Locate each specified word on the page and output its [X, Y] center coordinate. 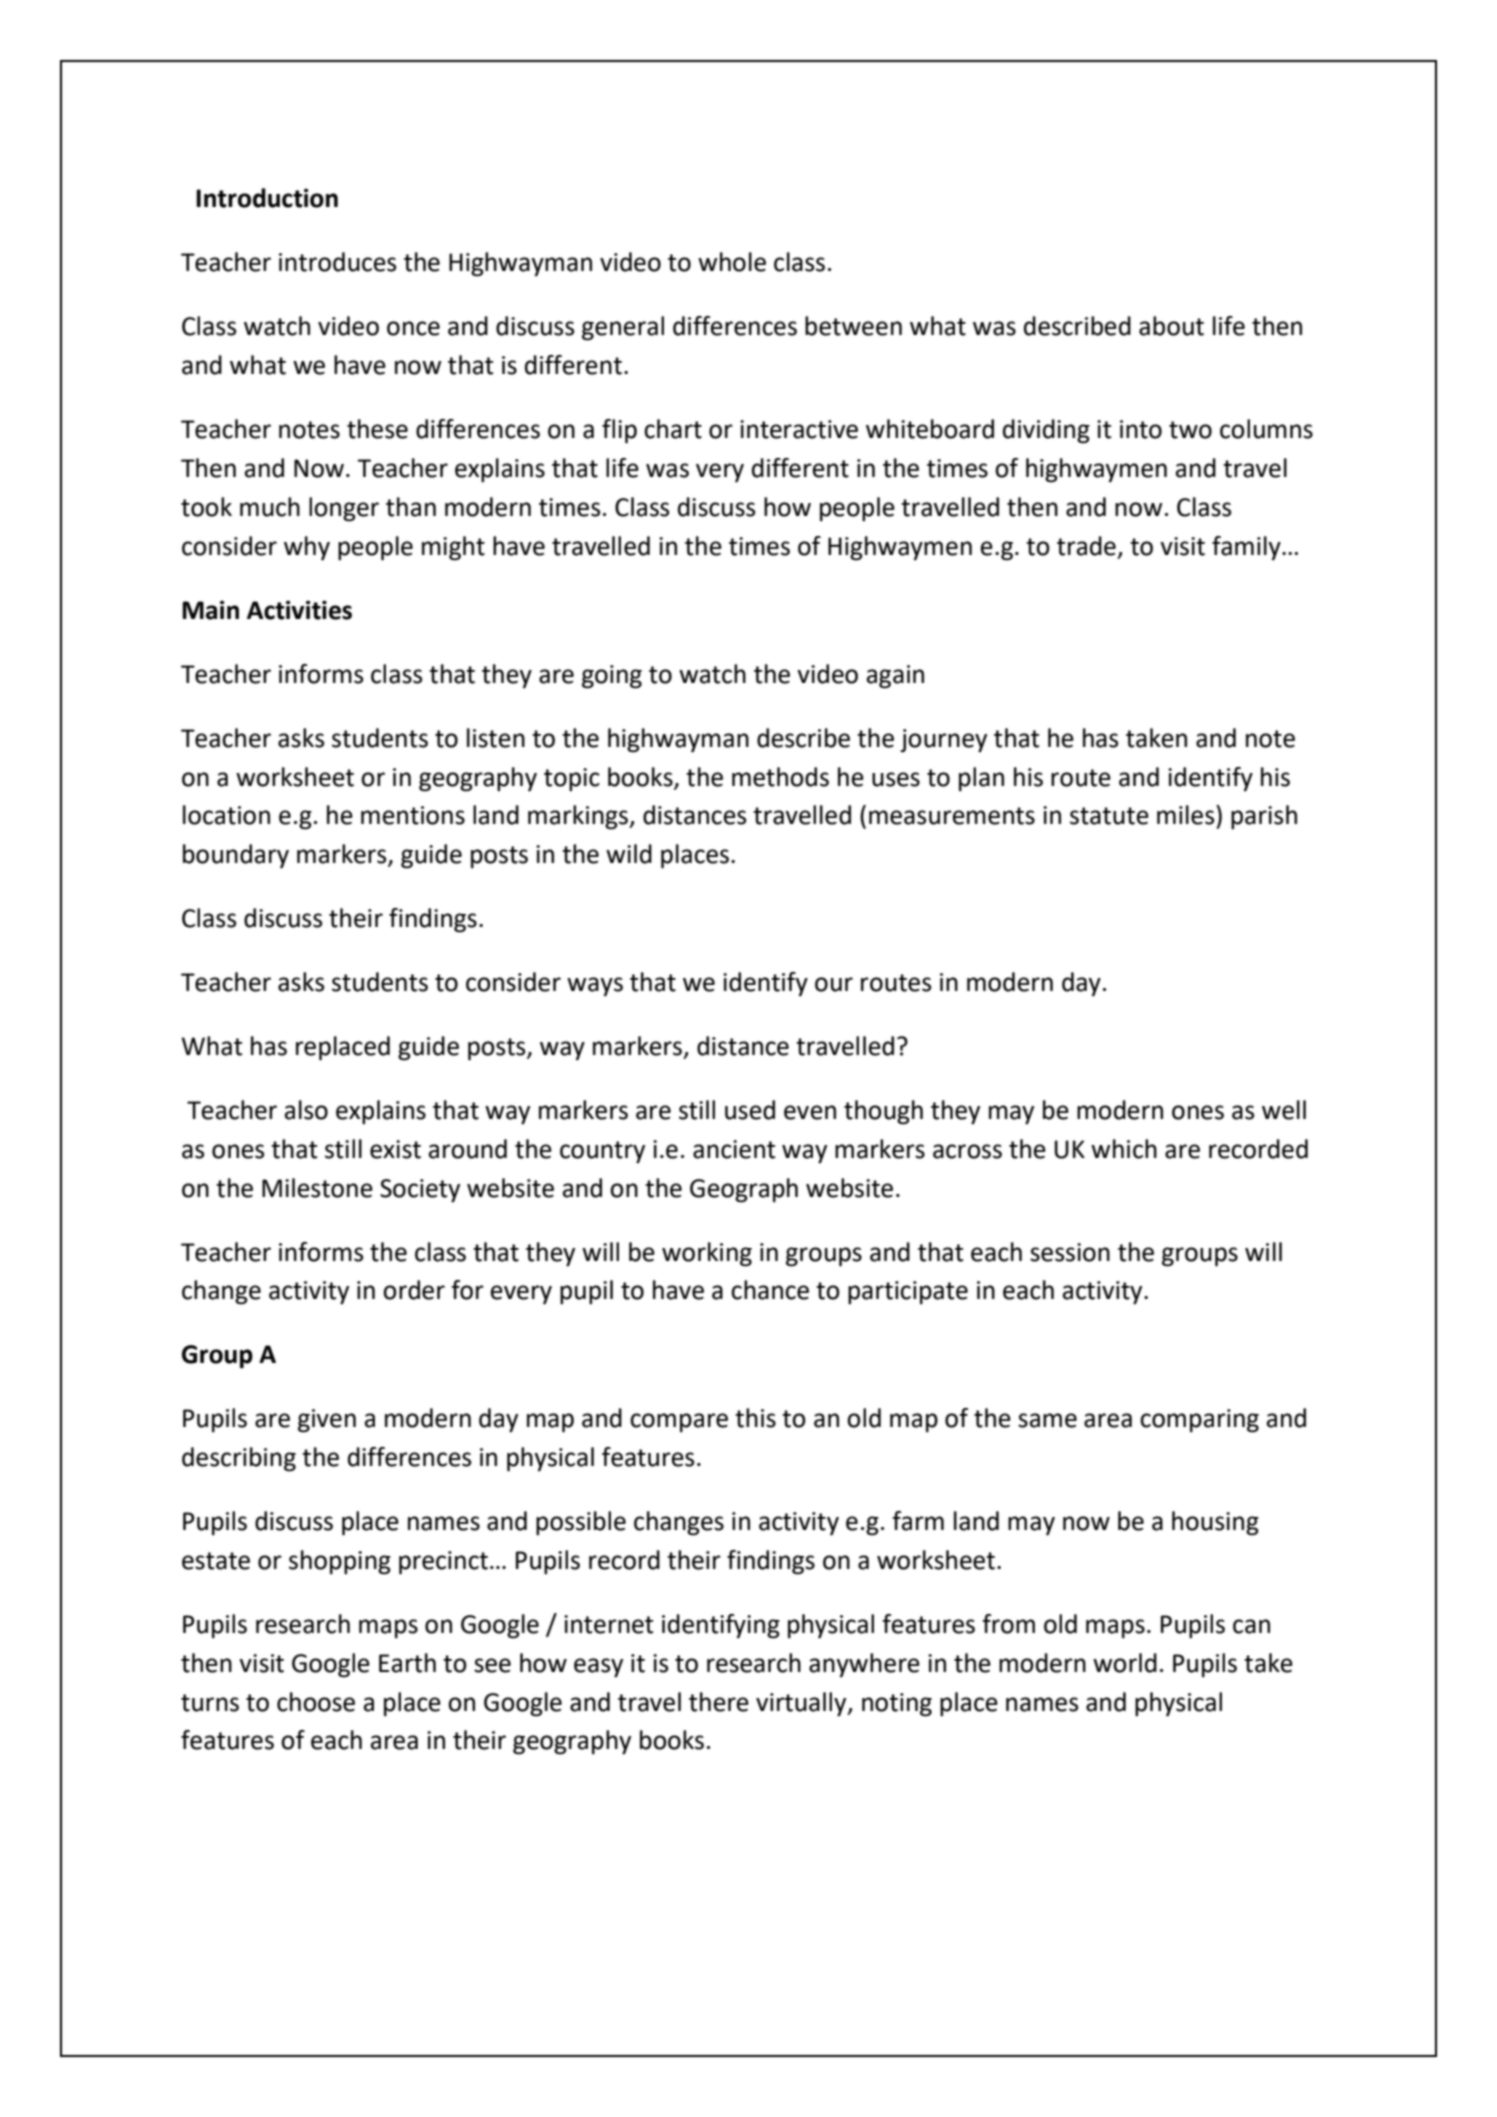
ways [595, 986]
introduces [337, 262]
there [719, 1702]
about [1171, 326]
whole [732, 262]
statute [1109, 816]
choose [316, 1702]
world [1125, 1663]
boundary [236, 856]
